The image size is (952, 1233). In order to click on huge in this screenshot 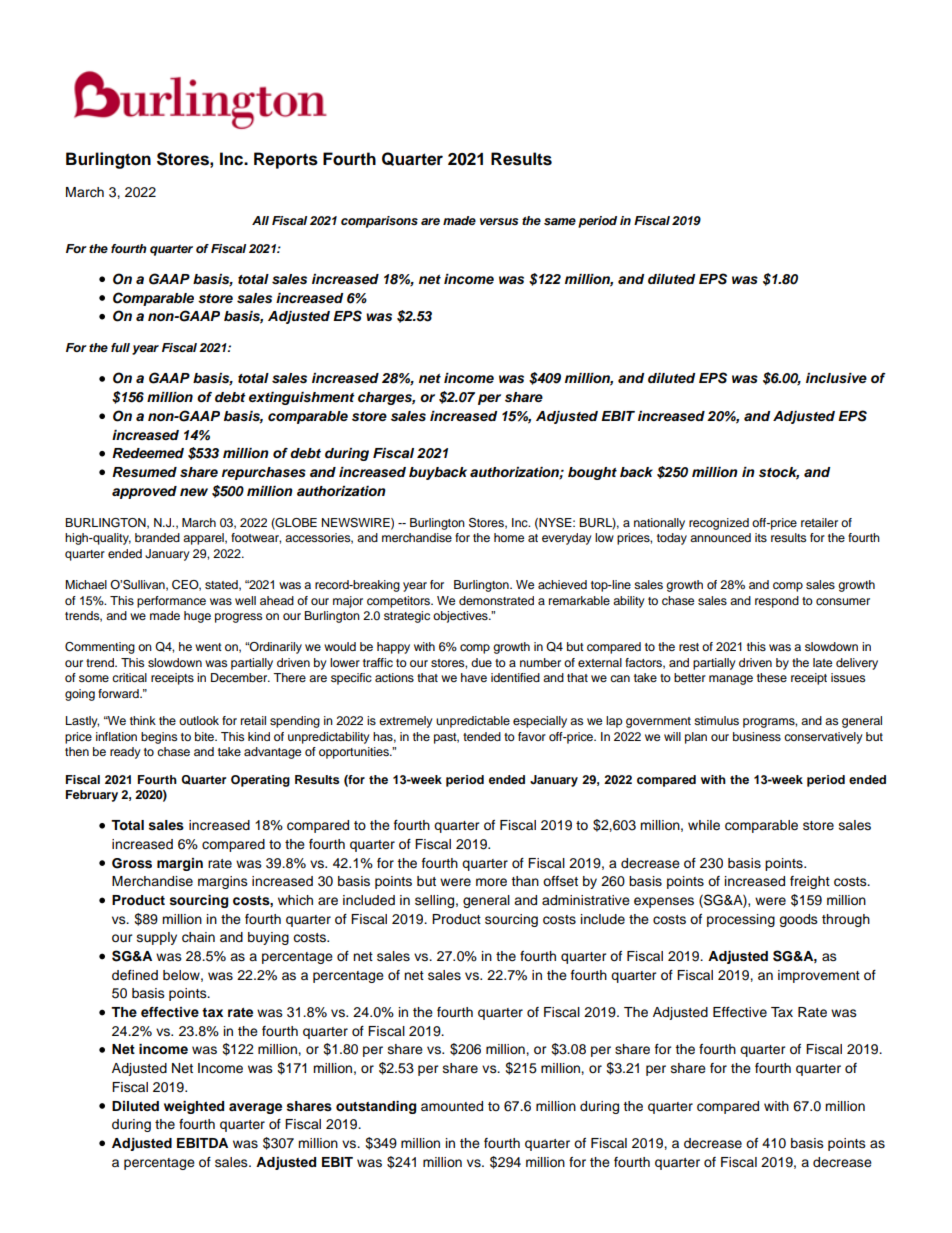, I will do `click(197, 617)`.
